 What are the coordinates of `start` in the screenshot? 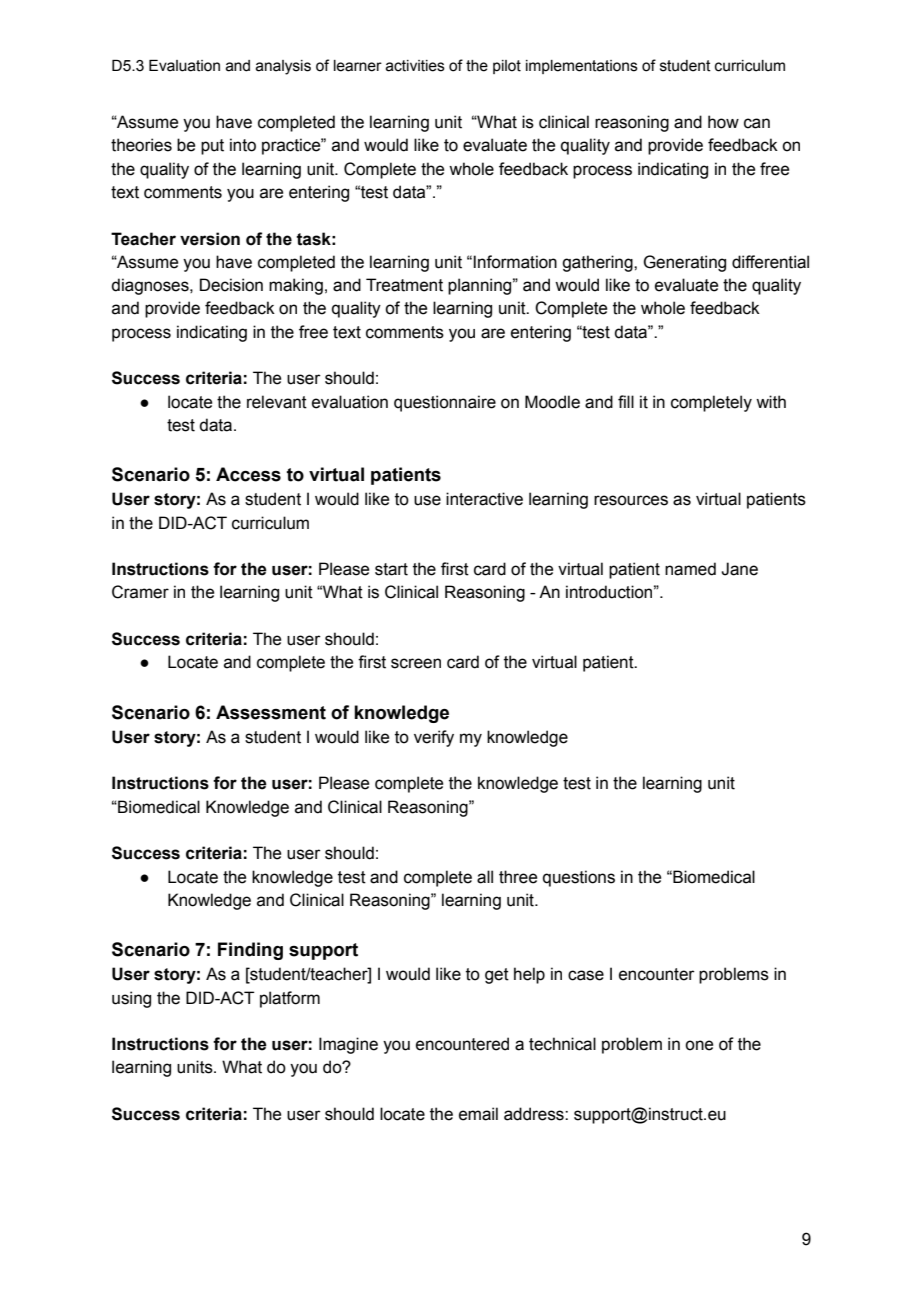 It's located at (391, 569).
